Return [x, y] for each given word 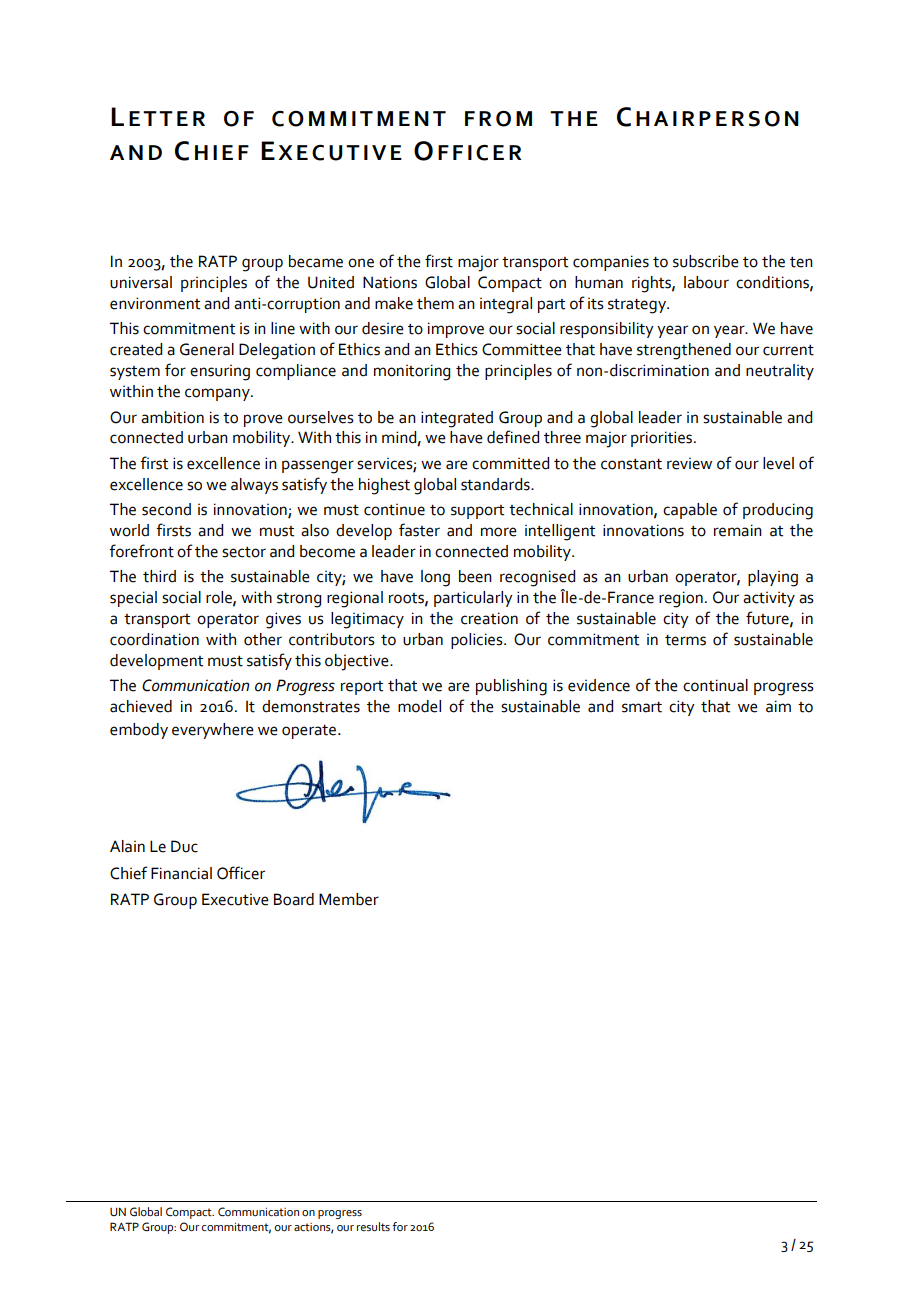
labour [706, 282]
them [435, 303]
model [419, 706]
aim [778, 706]
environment [155, 303]
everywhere [213, 731]
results [373, 1226]
